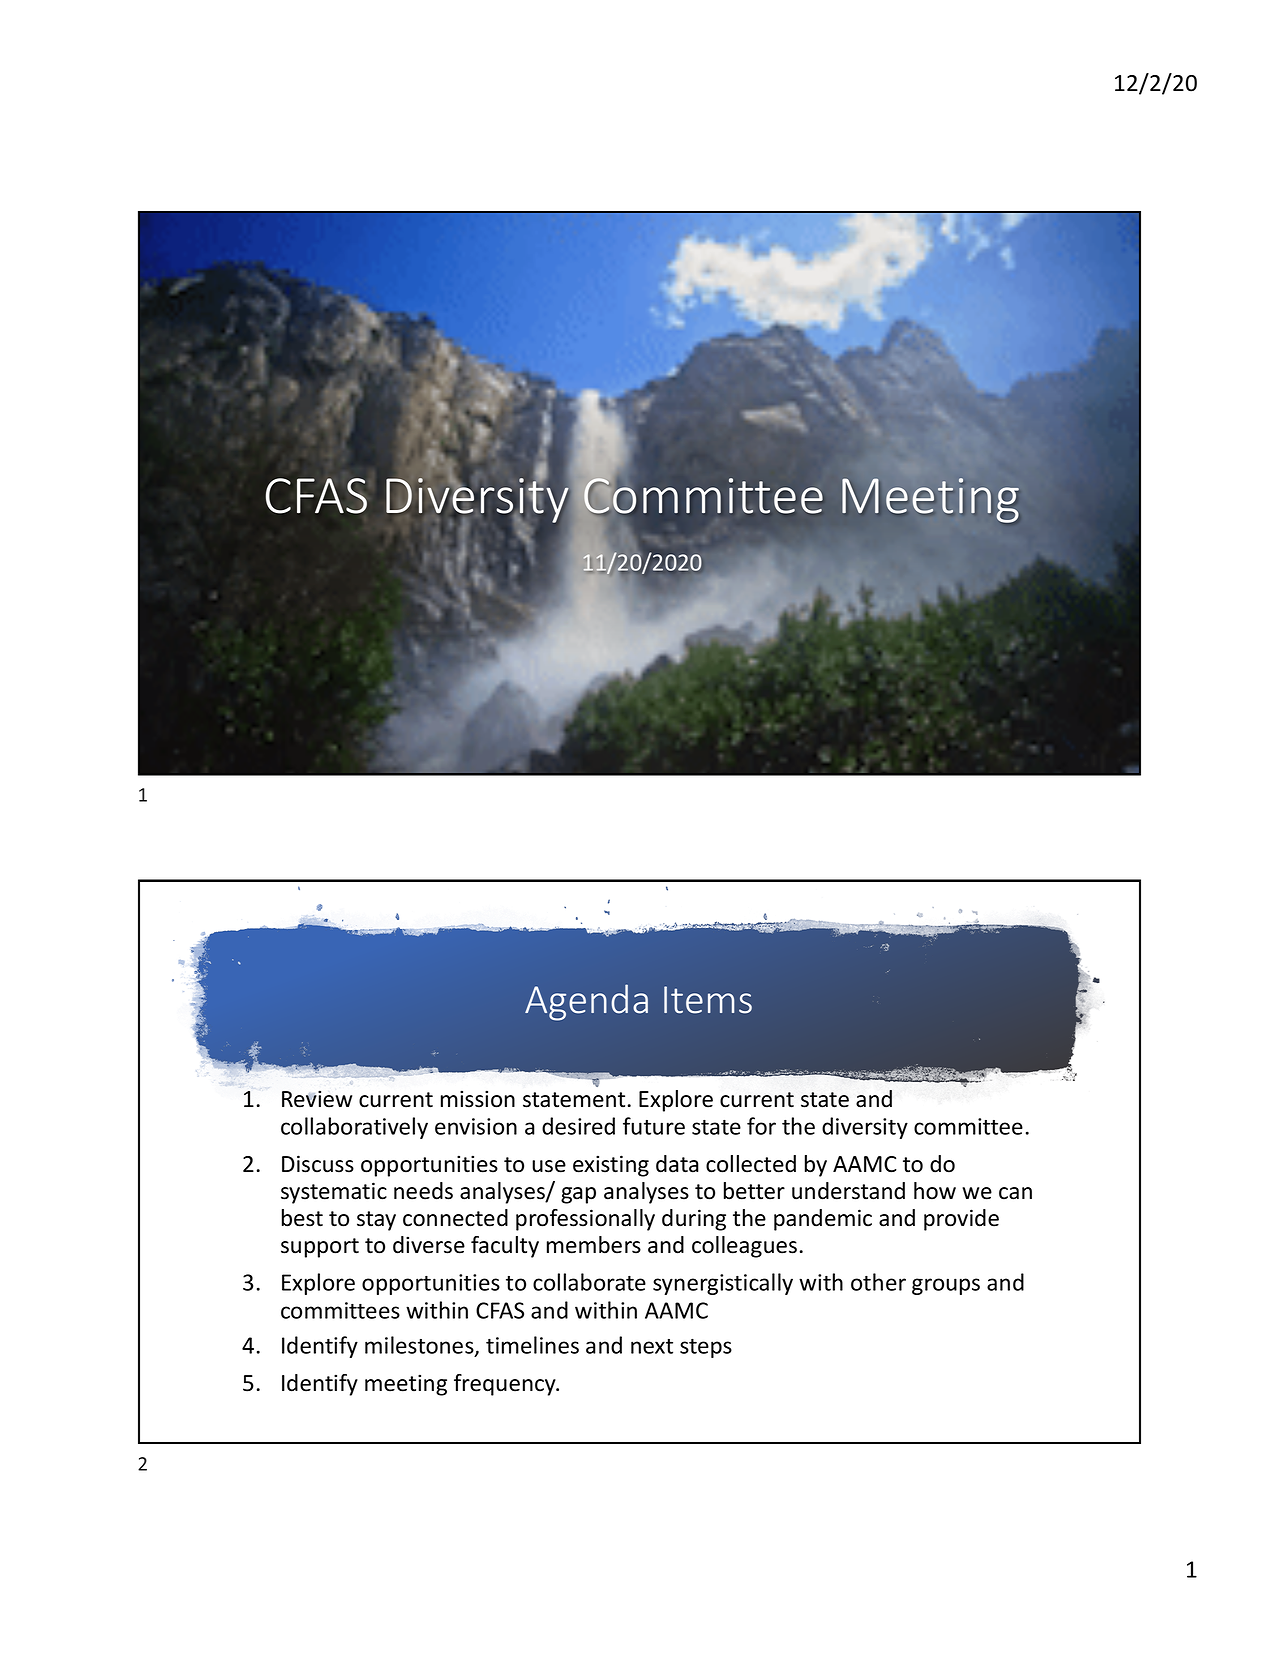  I want to click on for, so click(761, 1126).
